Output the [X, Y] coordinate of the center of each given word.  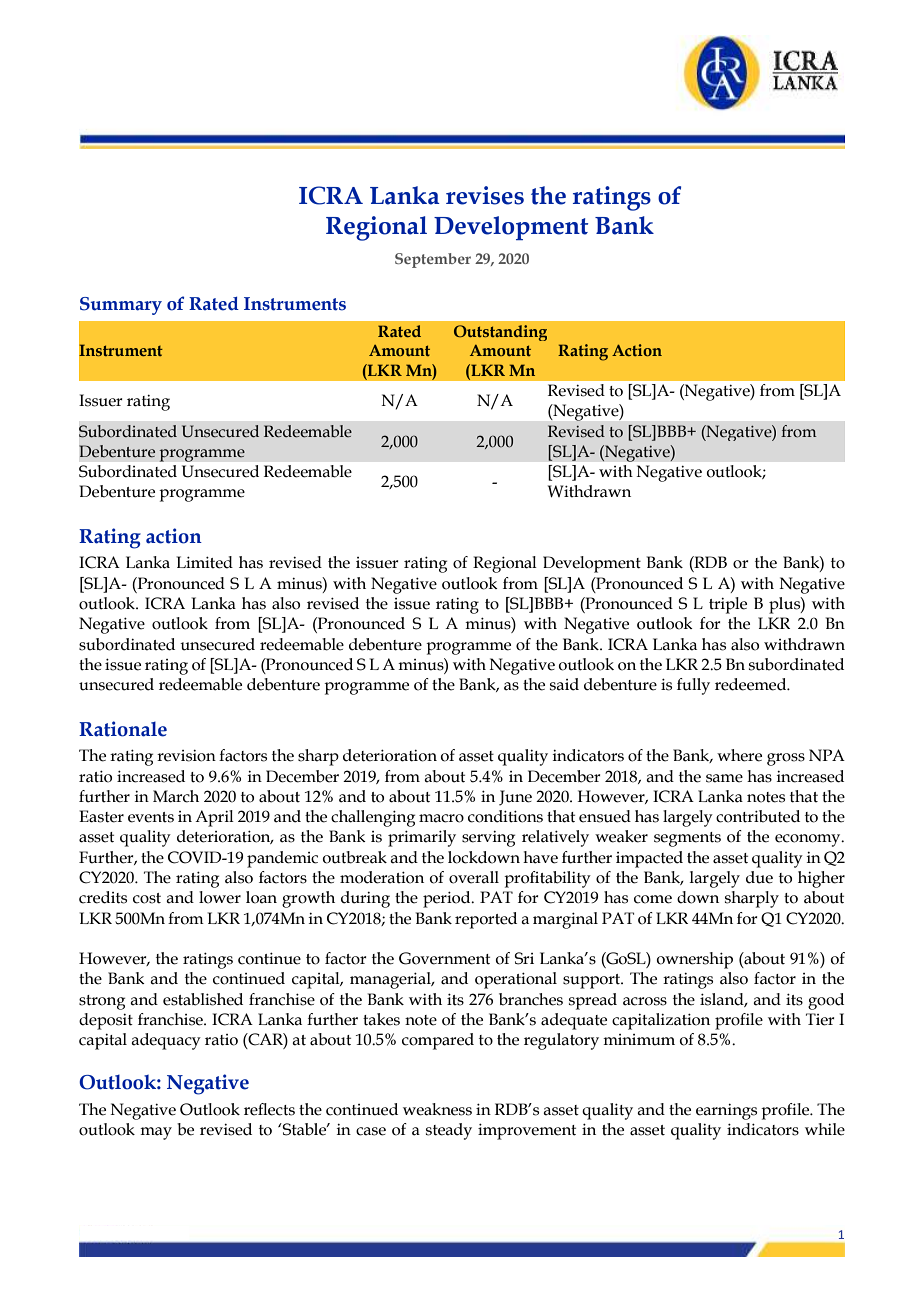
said [564, 684]
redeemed [752, 684]
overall [474, 877]
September [433, 260]
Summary [121, 306]
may [156, 1133]
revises [485, 195]
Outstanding [500, 333]
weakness [437, 1109]
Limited [205, 562]
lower [220, 897]
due [759, 877]
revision [186, 756]
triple [728, 605]
